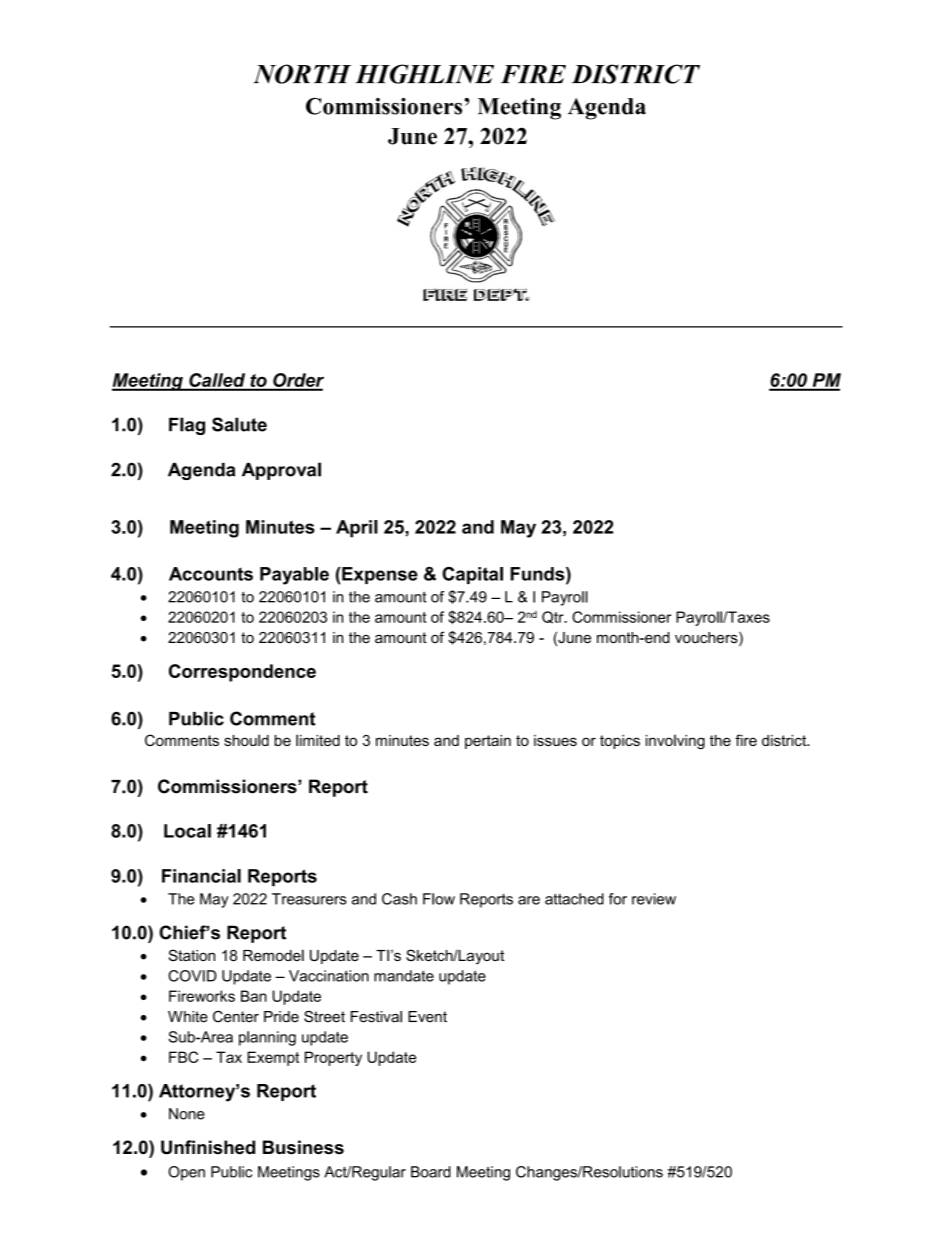  I want to click on involving, so click(675, 742).
